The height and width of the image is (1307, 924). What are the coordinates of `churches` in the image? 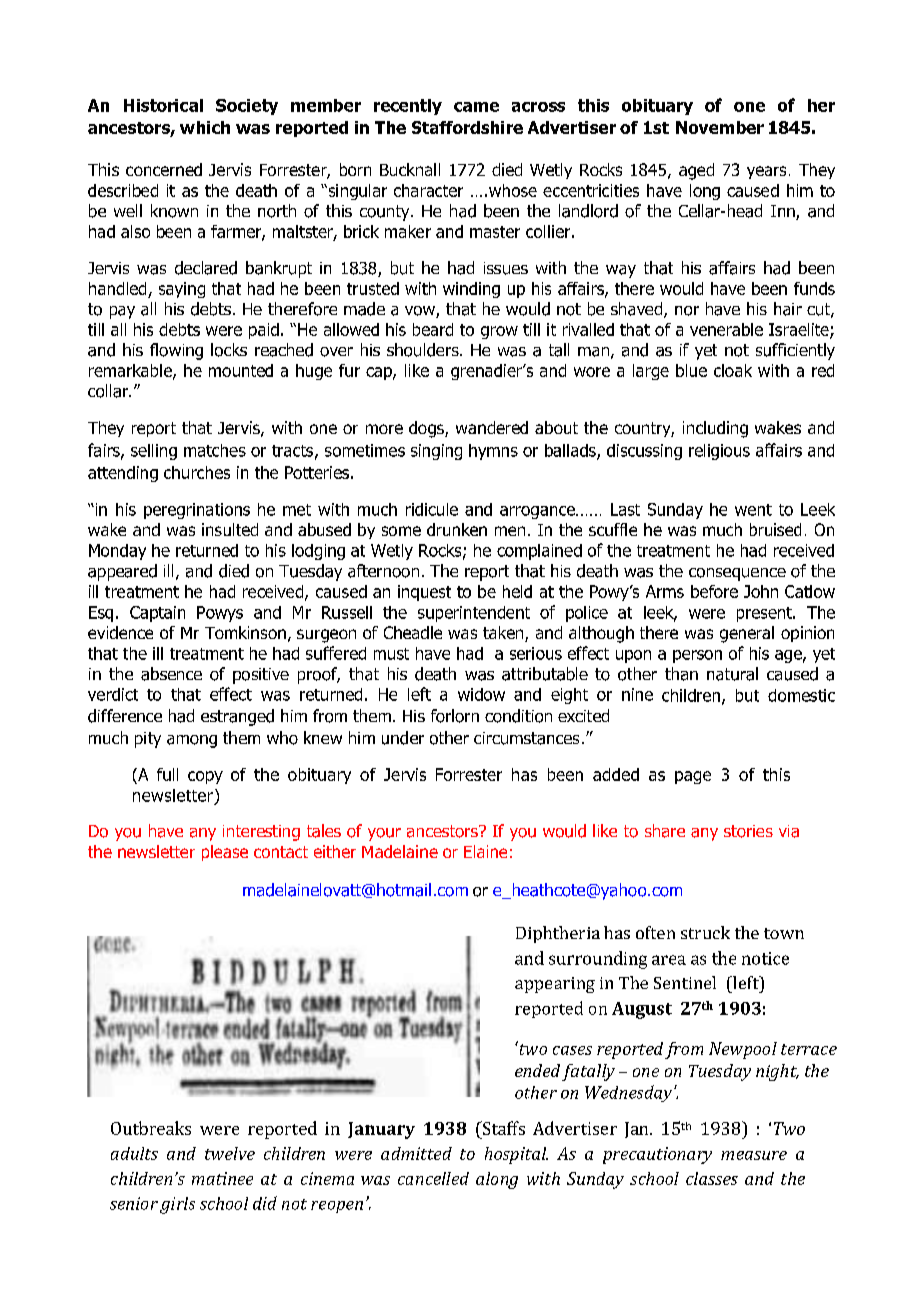 It's located at (197, 472).
